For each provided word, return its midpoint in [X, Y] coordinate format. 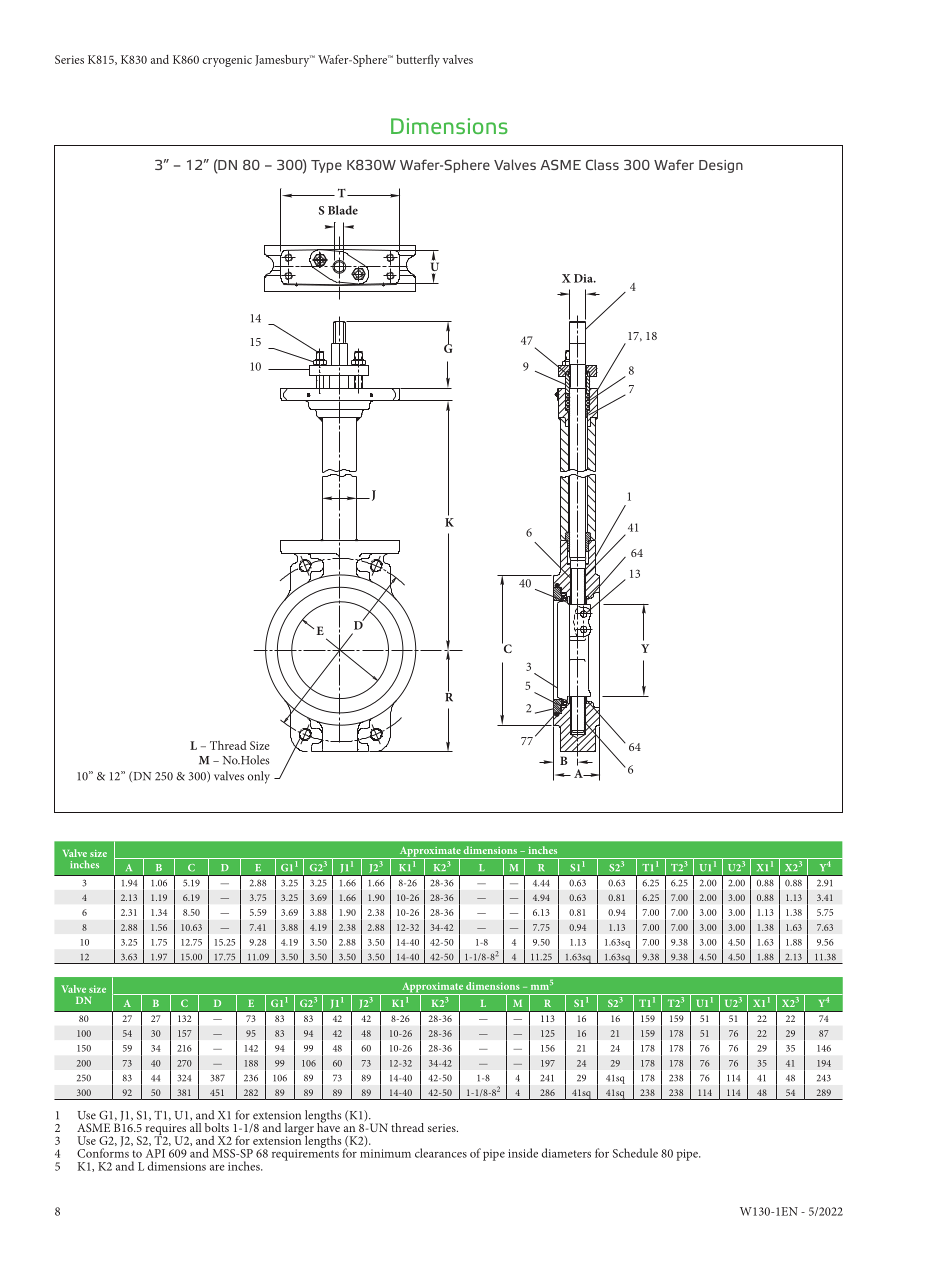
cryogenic [227, 61]
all [196, 1126]
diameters [566, 1153]
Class [602, 164]
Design [721, 166]
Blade [343, 210]
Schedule [635, 1153]
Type [326, 166]
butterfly [418, 61]
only [258, 777]
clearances [441, 1153]
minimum [385, 1153]
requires [165, 1131]
